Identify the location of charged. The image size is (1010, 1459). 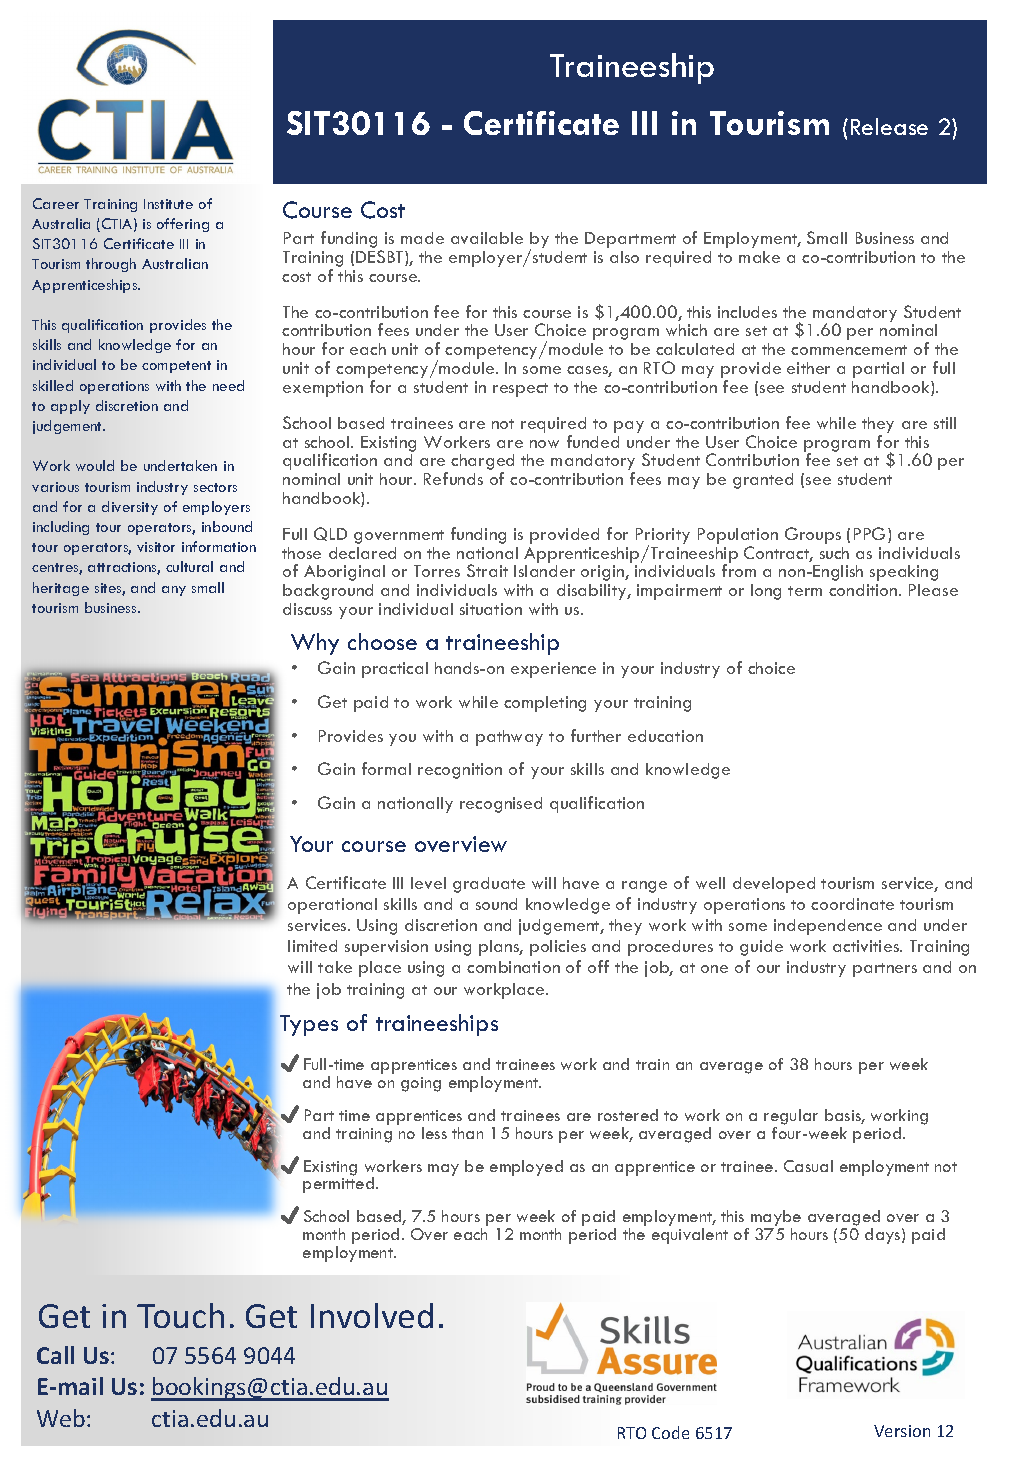
(482, 463).
